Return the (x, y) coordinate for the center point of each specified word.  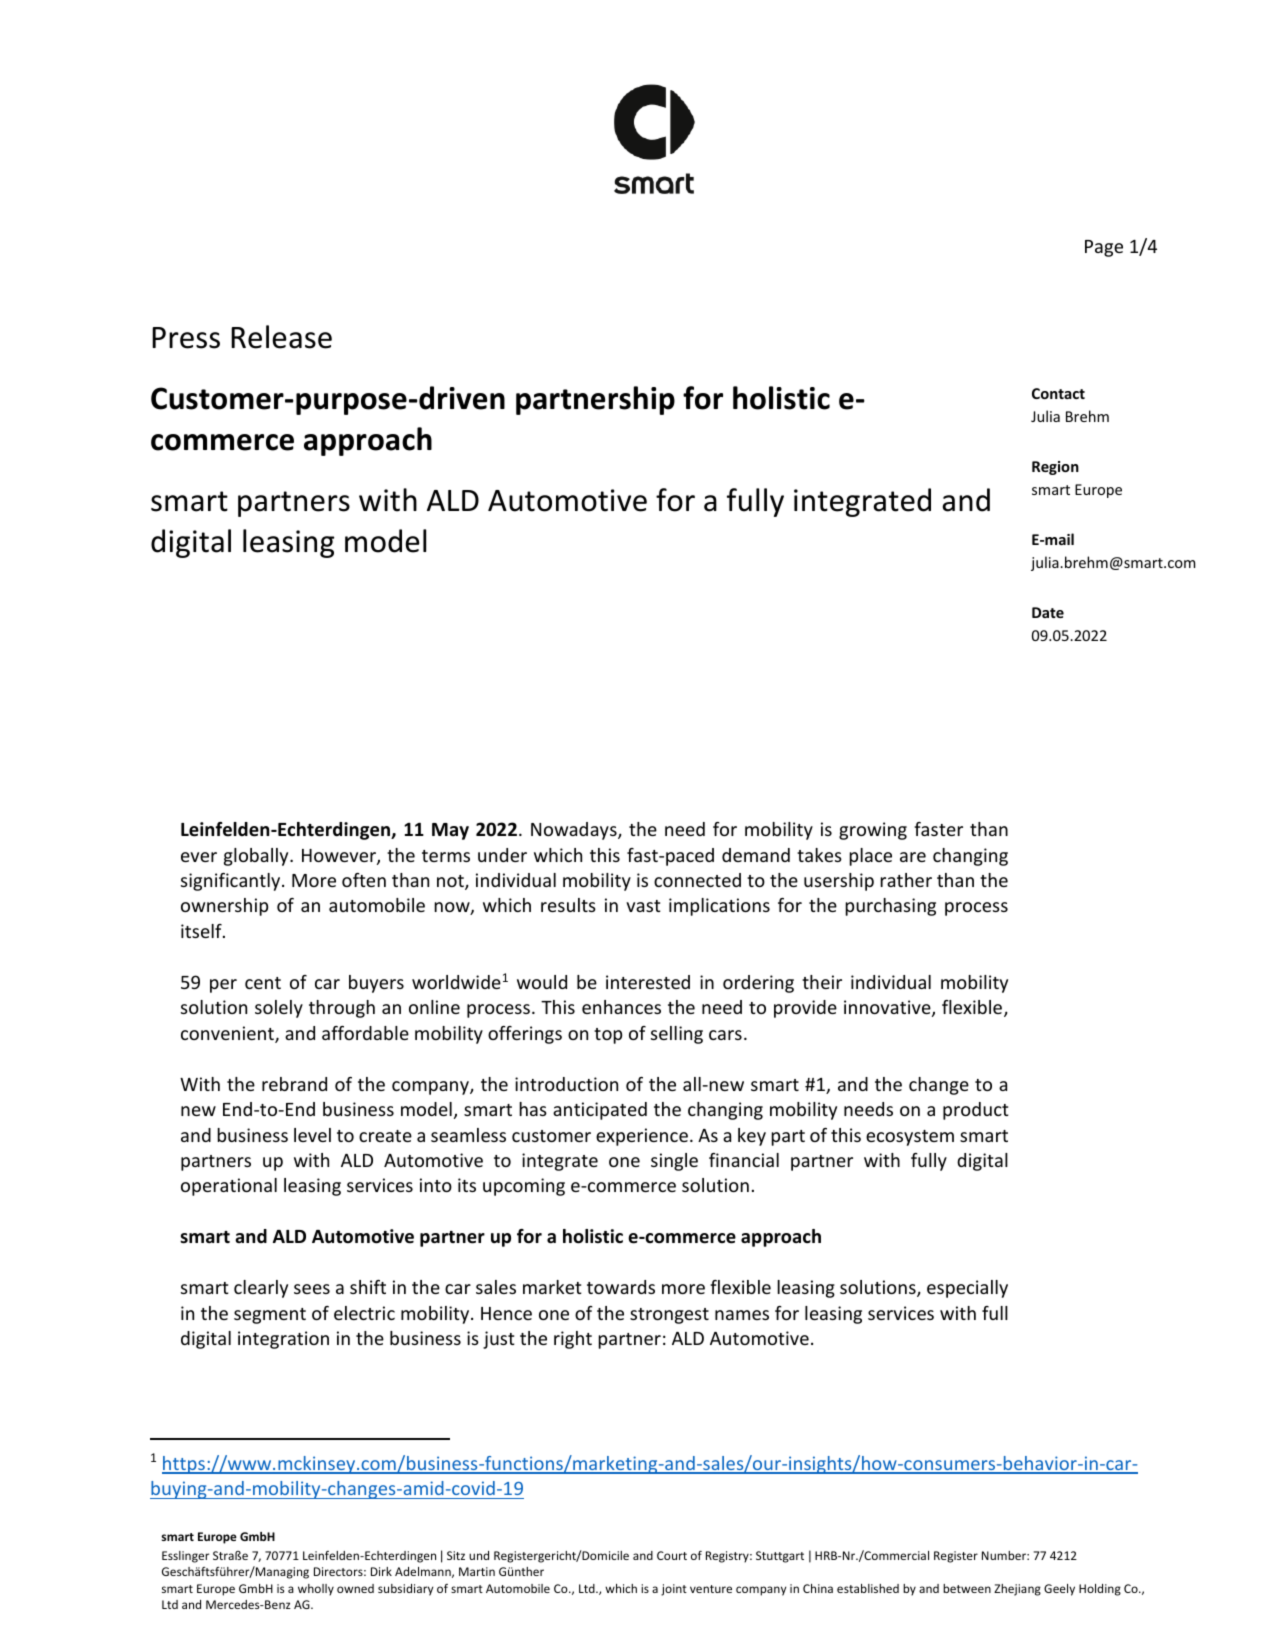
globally (257, 857)
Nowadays (575, 831)
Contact (1058, 393)
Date (1048, 612)
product (976, 1111)
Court (672, 1555)
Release (281, 337)
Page (1104, 248)
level (312, 1135)
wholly (316, 1590)
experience (642, 1137)
